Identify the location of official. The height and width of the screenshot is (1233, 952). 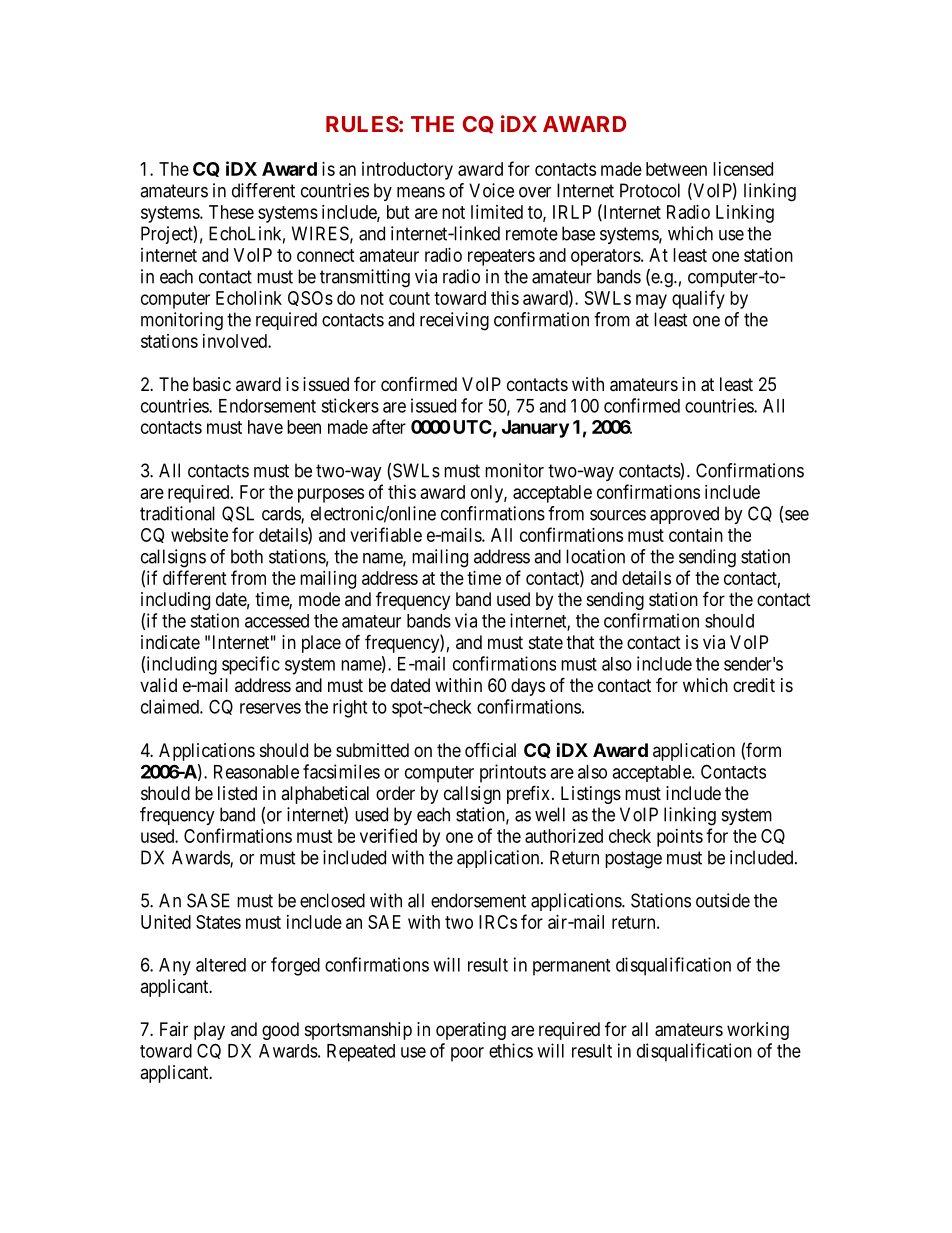
(490, 749).
